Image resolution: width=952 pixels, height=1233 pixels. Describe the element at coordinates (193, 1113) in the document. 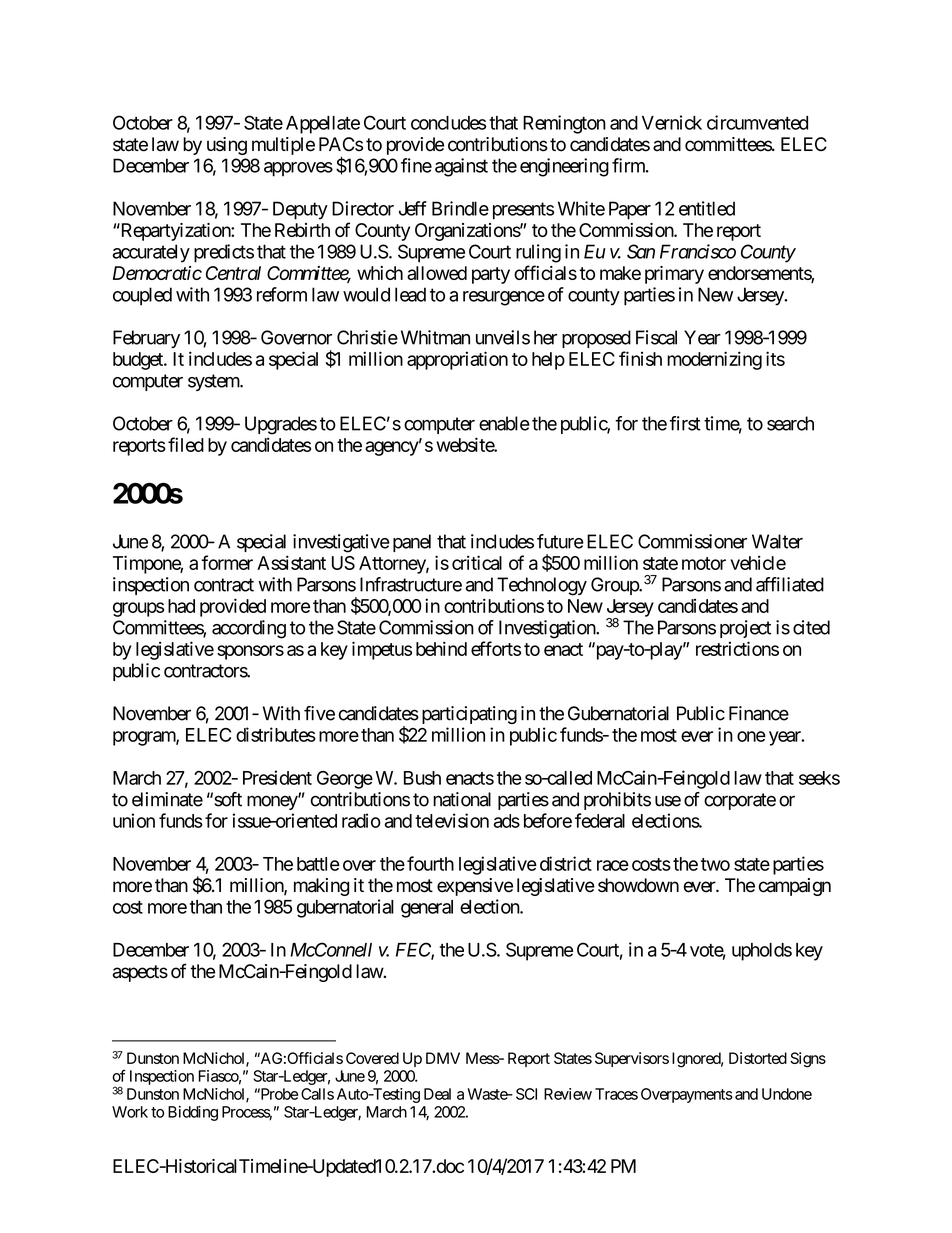

I see `Bidding` at that location.
